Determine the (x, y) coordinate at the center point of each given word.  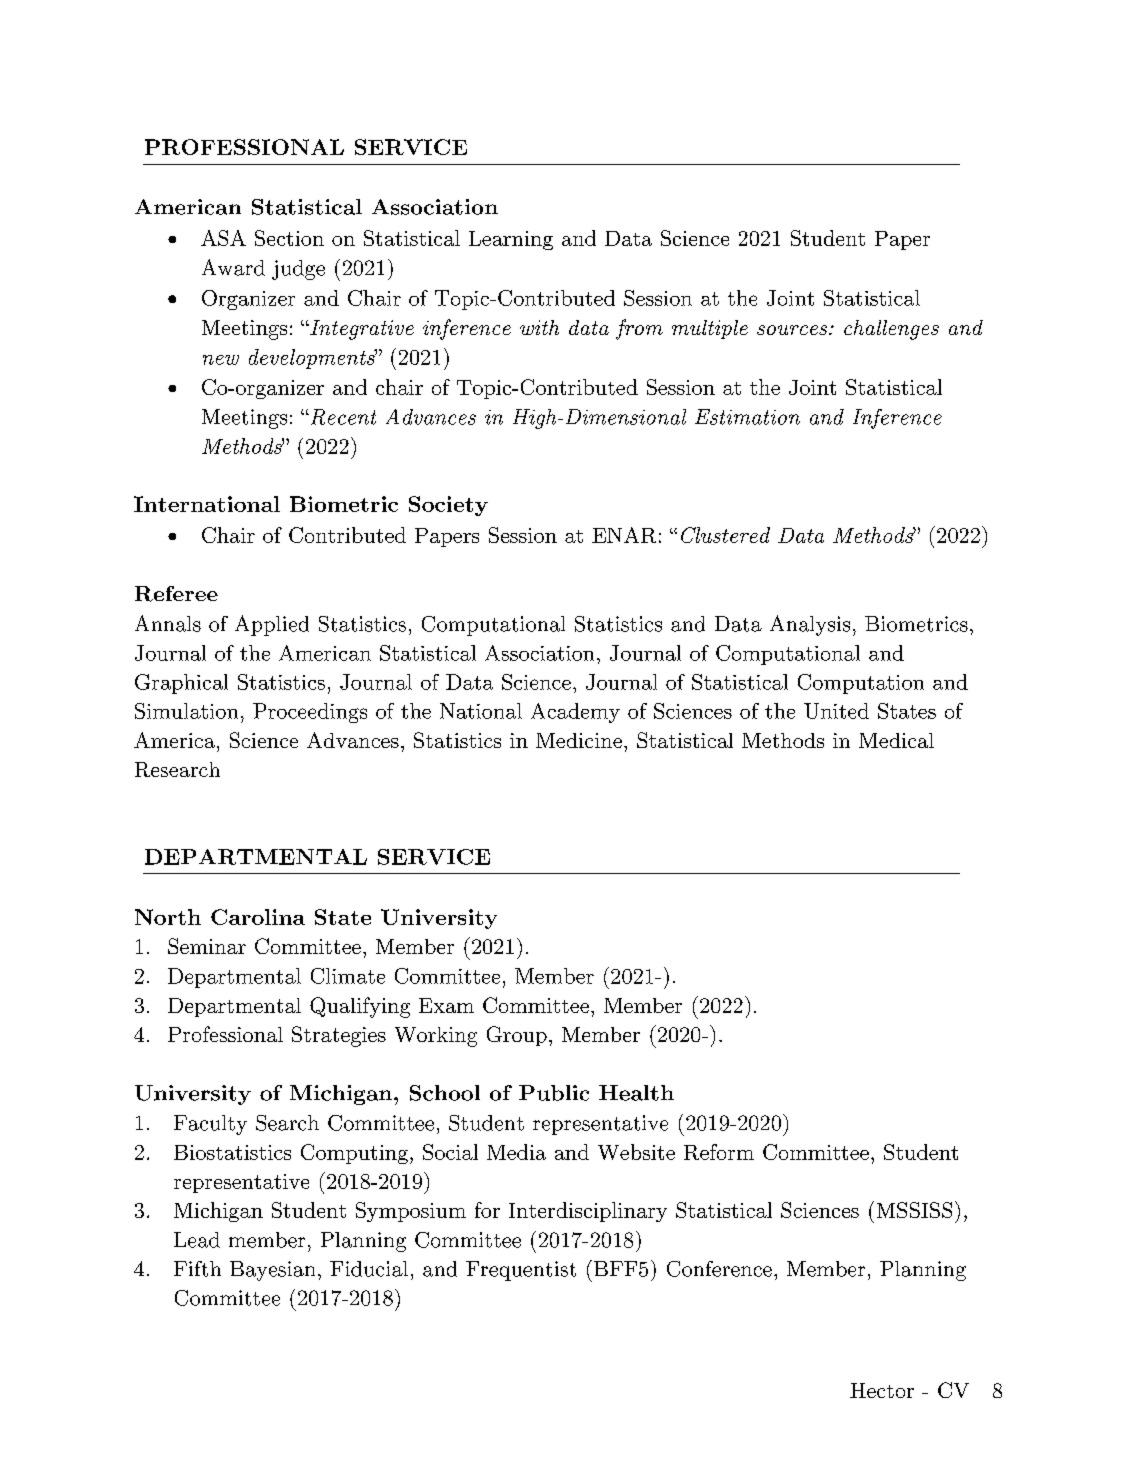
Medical (896, 740)
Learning (511, 240)
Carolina (258, 917)
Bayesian (272, 1271)
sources (793, 330)
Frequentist (521, 1271)
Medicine (579, 740)
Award (233, 267)
